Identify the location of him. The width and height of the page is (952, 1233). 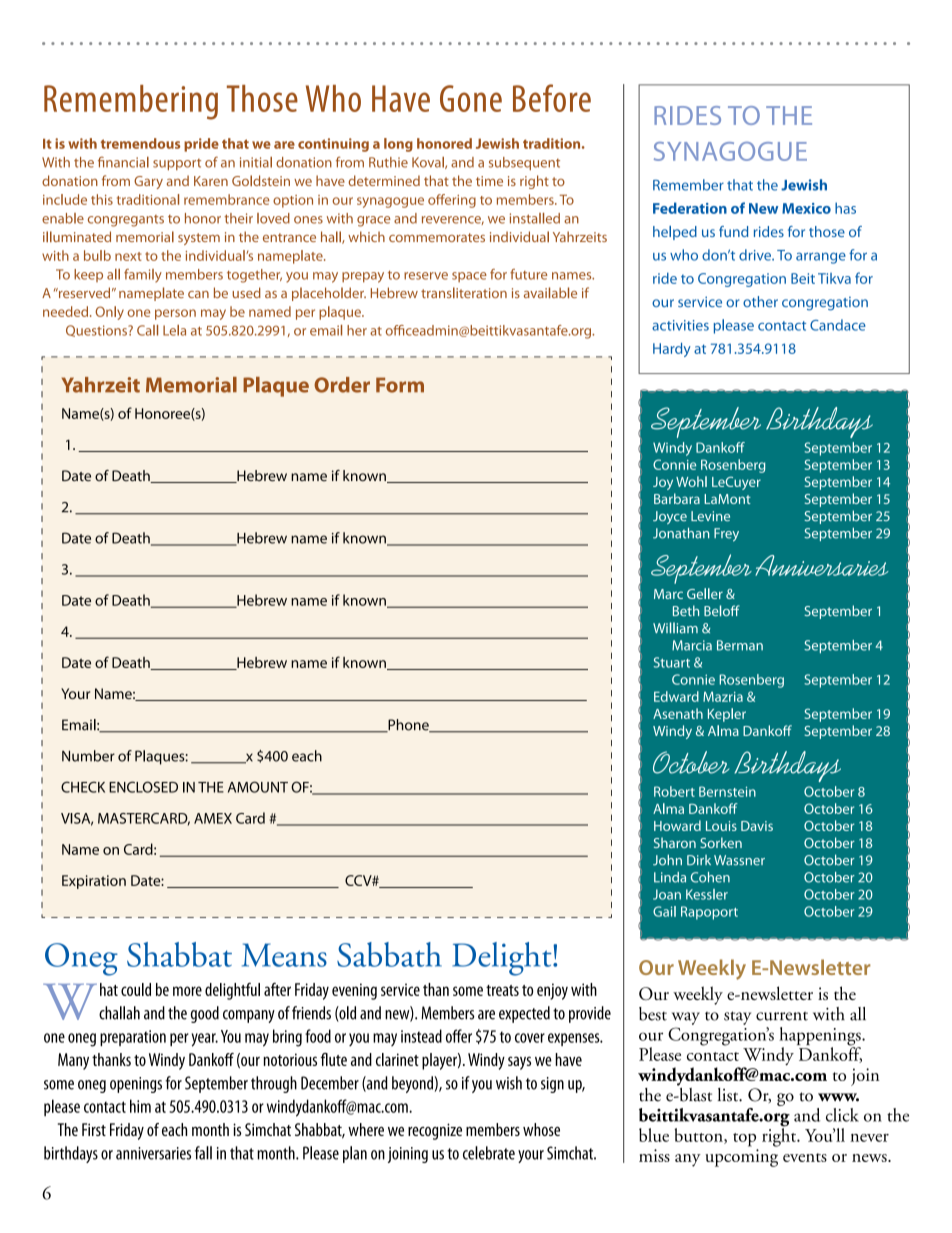
(140, 1106).
